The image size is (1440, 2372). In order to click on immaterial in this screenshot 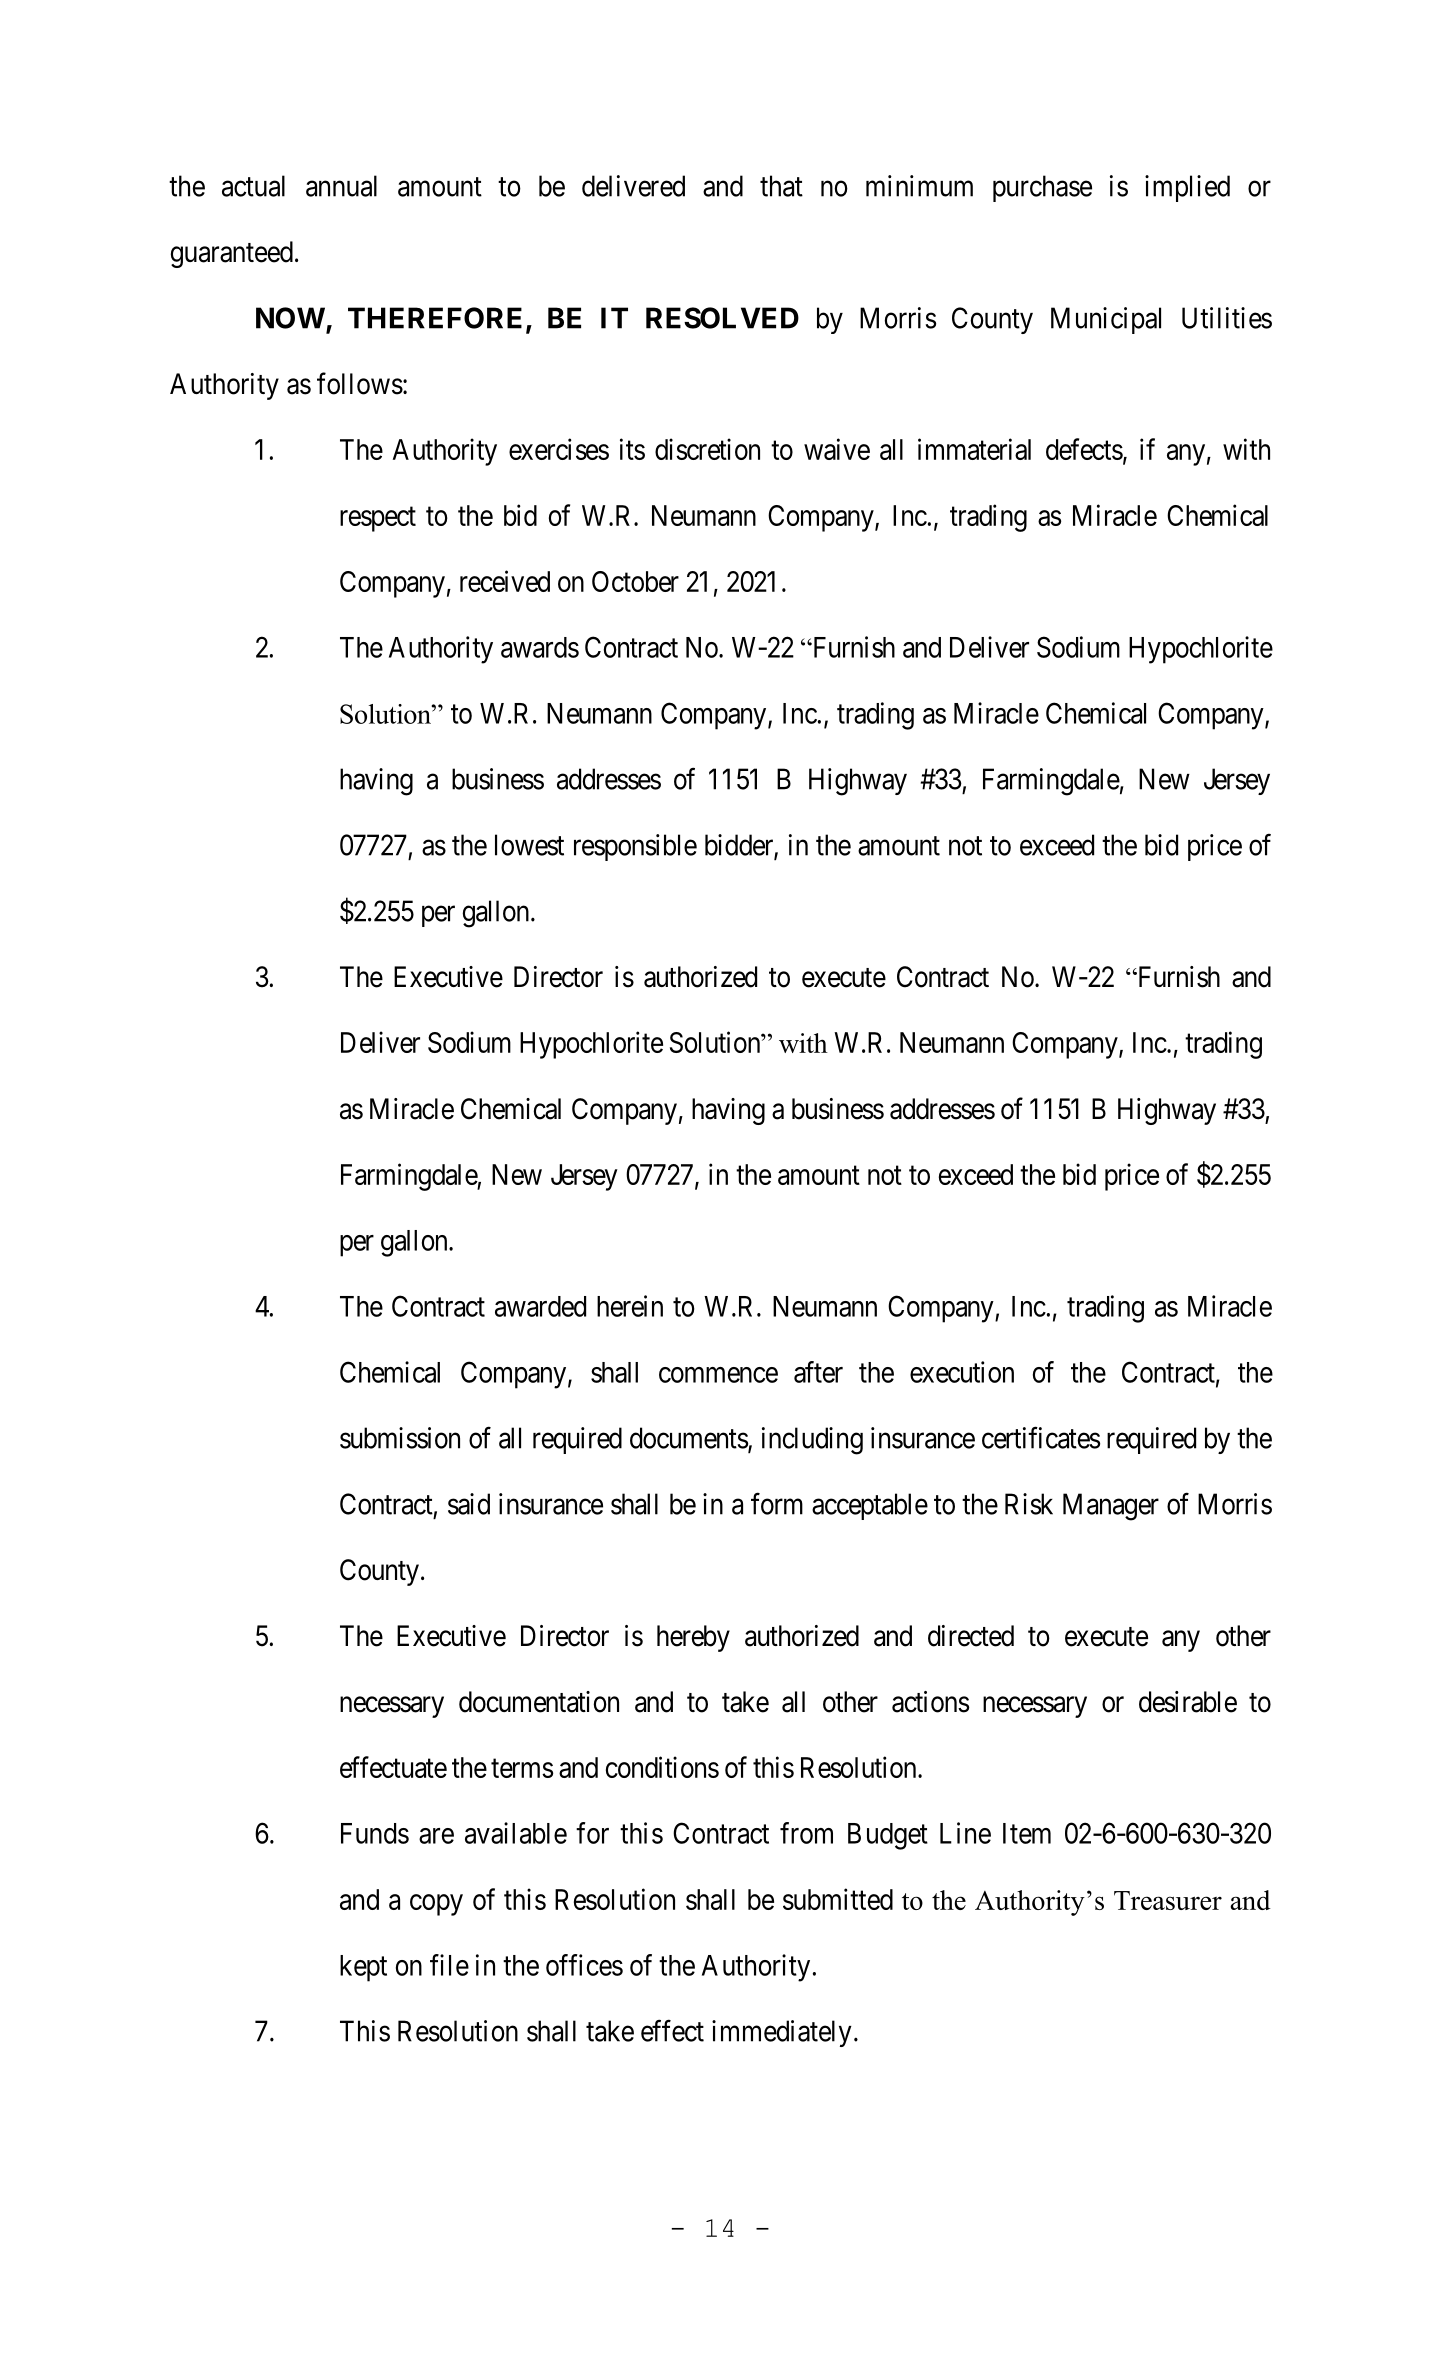, I will do `click(974, 449)`.
